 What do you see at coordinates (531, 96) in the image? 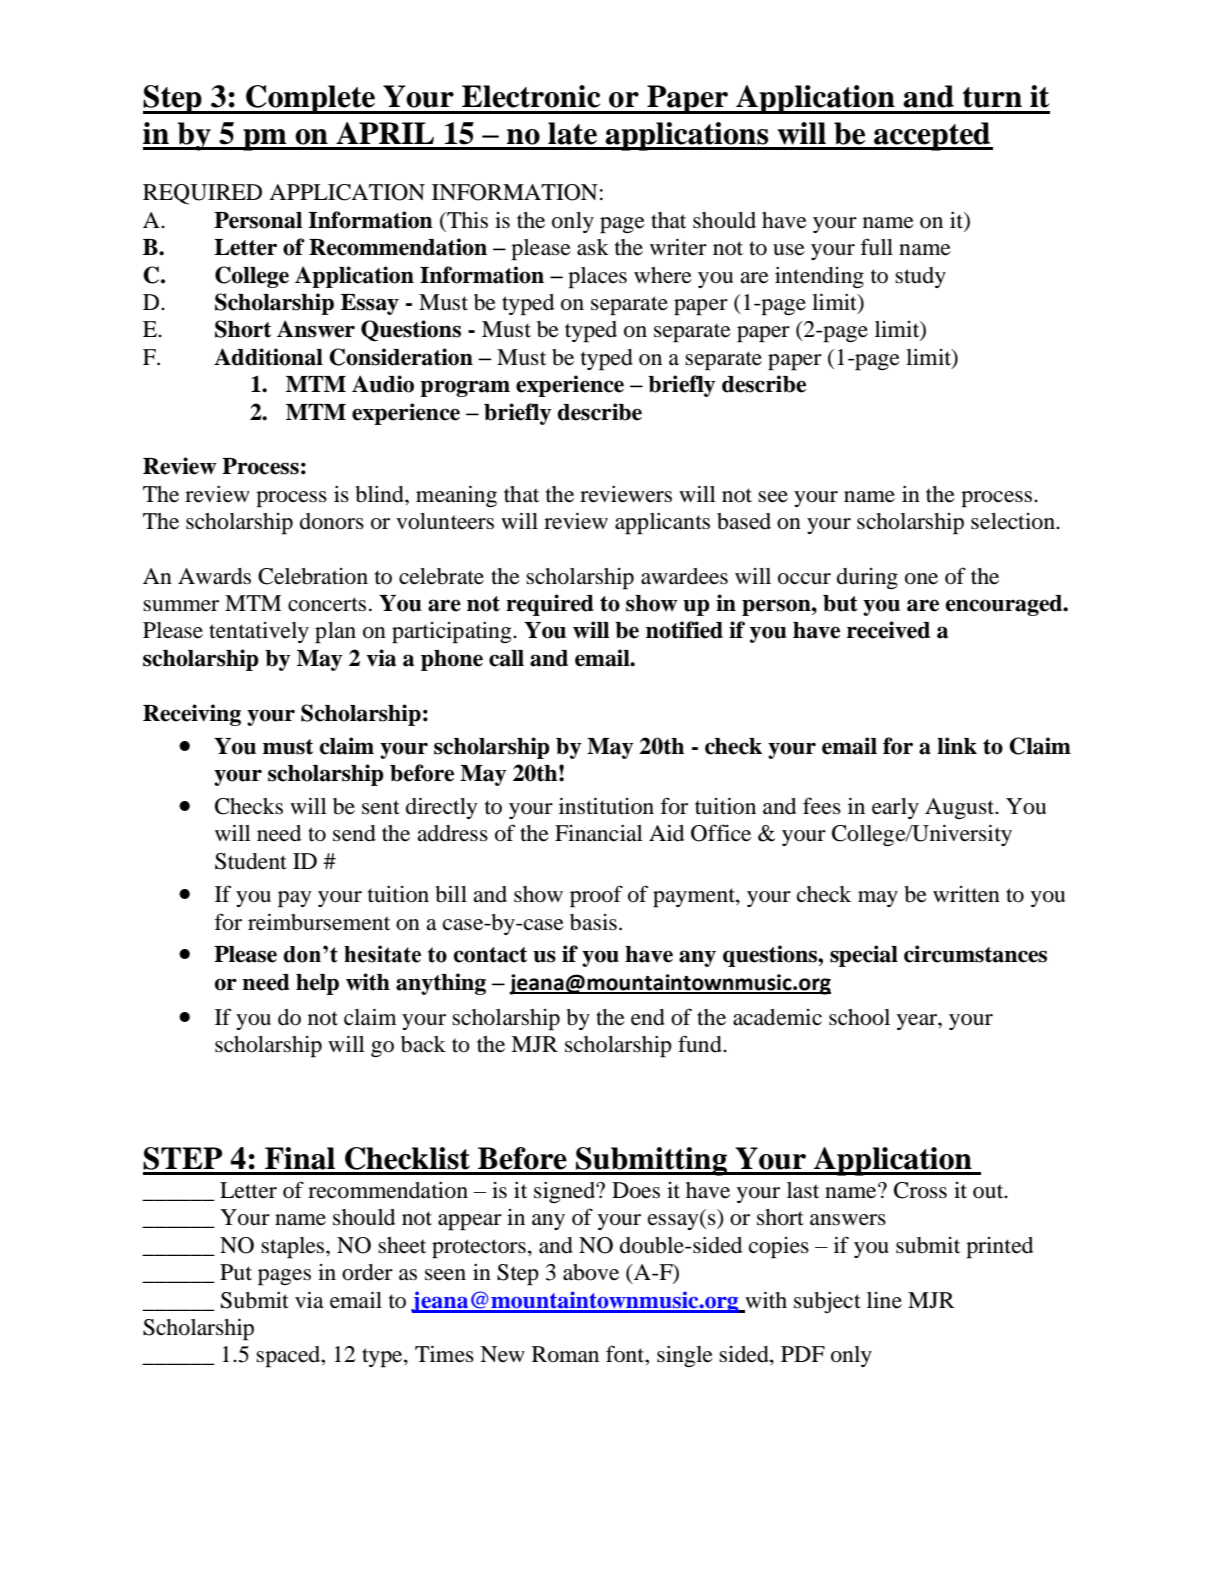
I see `Electronic` at bounding box center [531, 96].
